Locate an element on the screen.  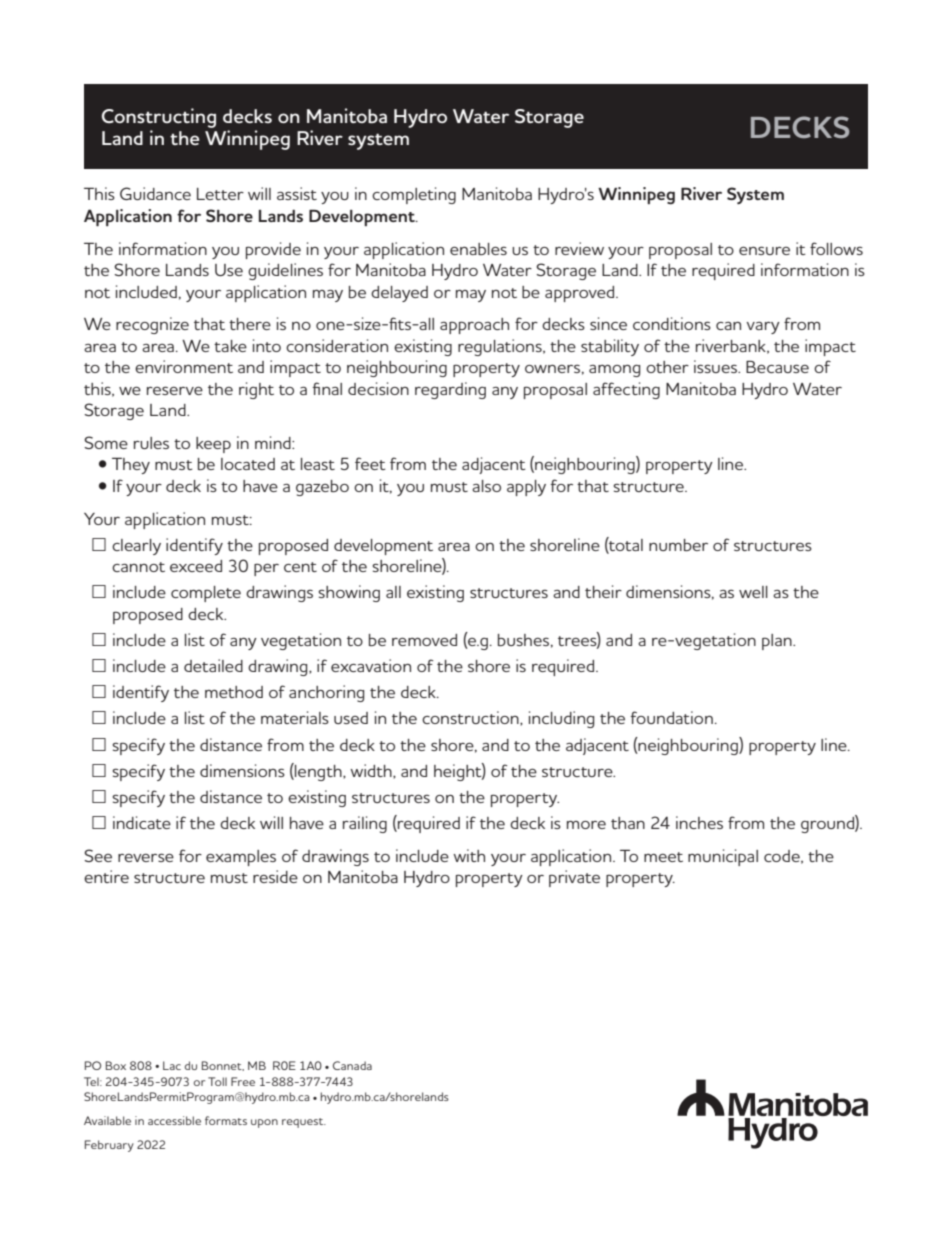
Canada is located at coordinates (352, 1065).
